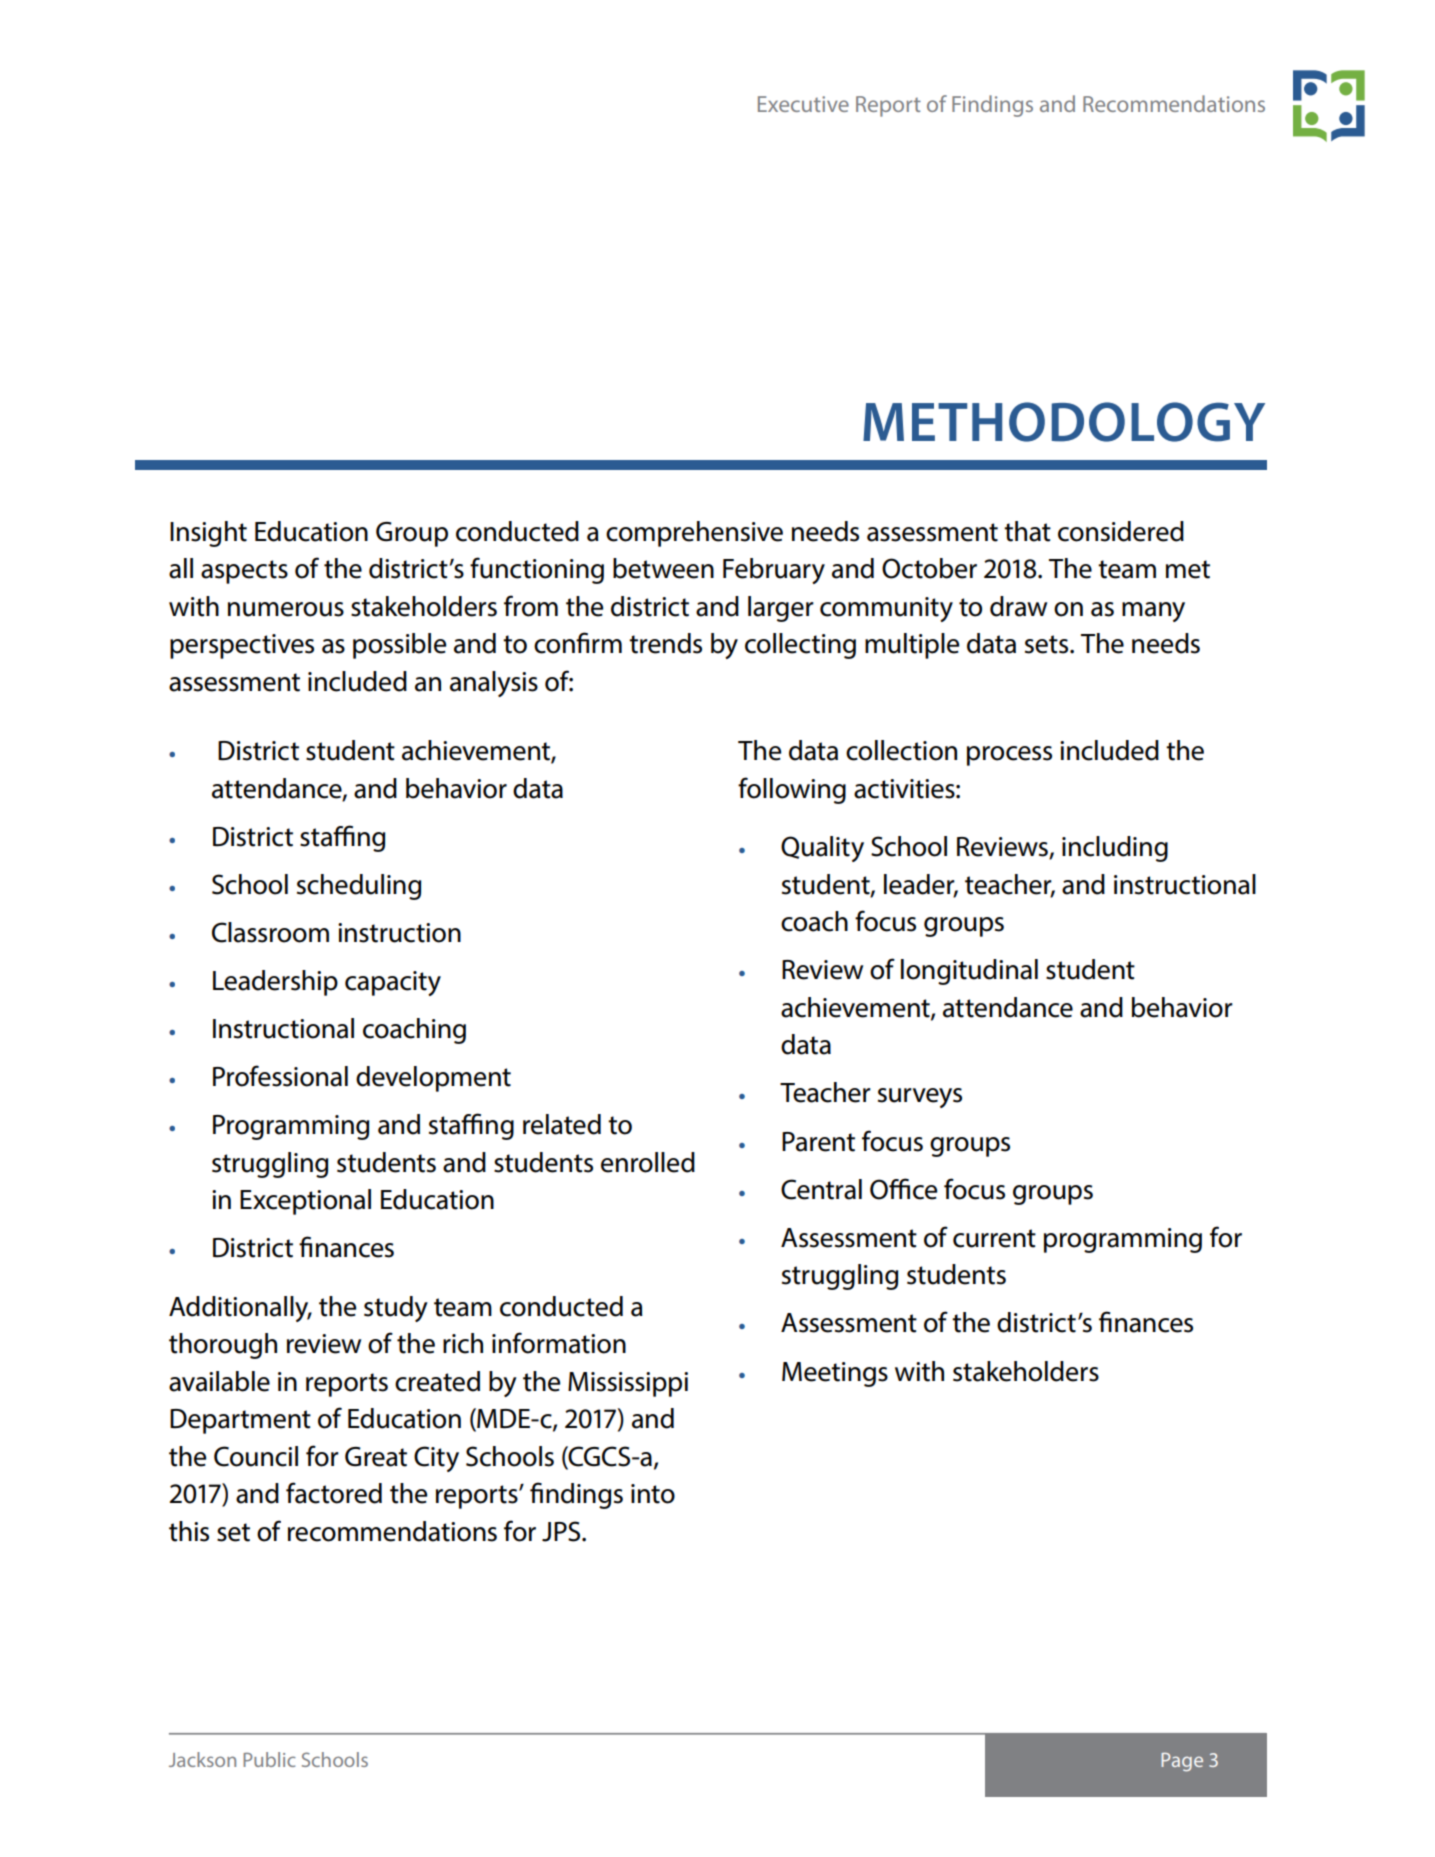 This screenshot has height=1857, width=1435. Describe the element at coordinates (242, 646) in the screenshot. I see `perspectives` at that location.
